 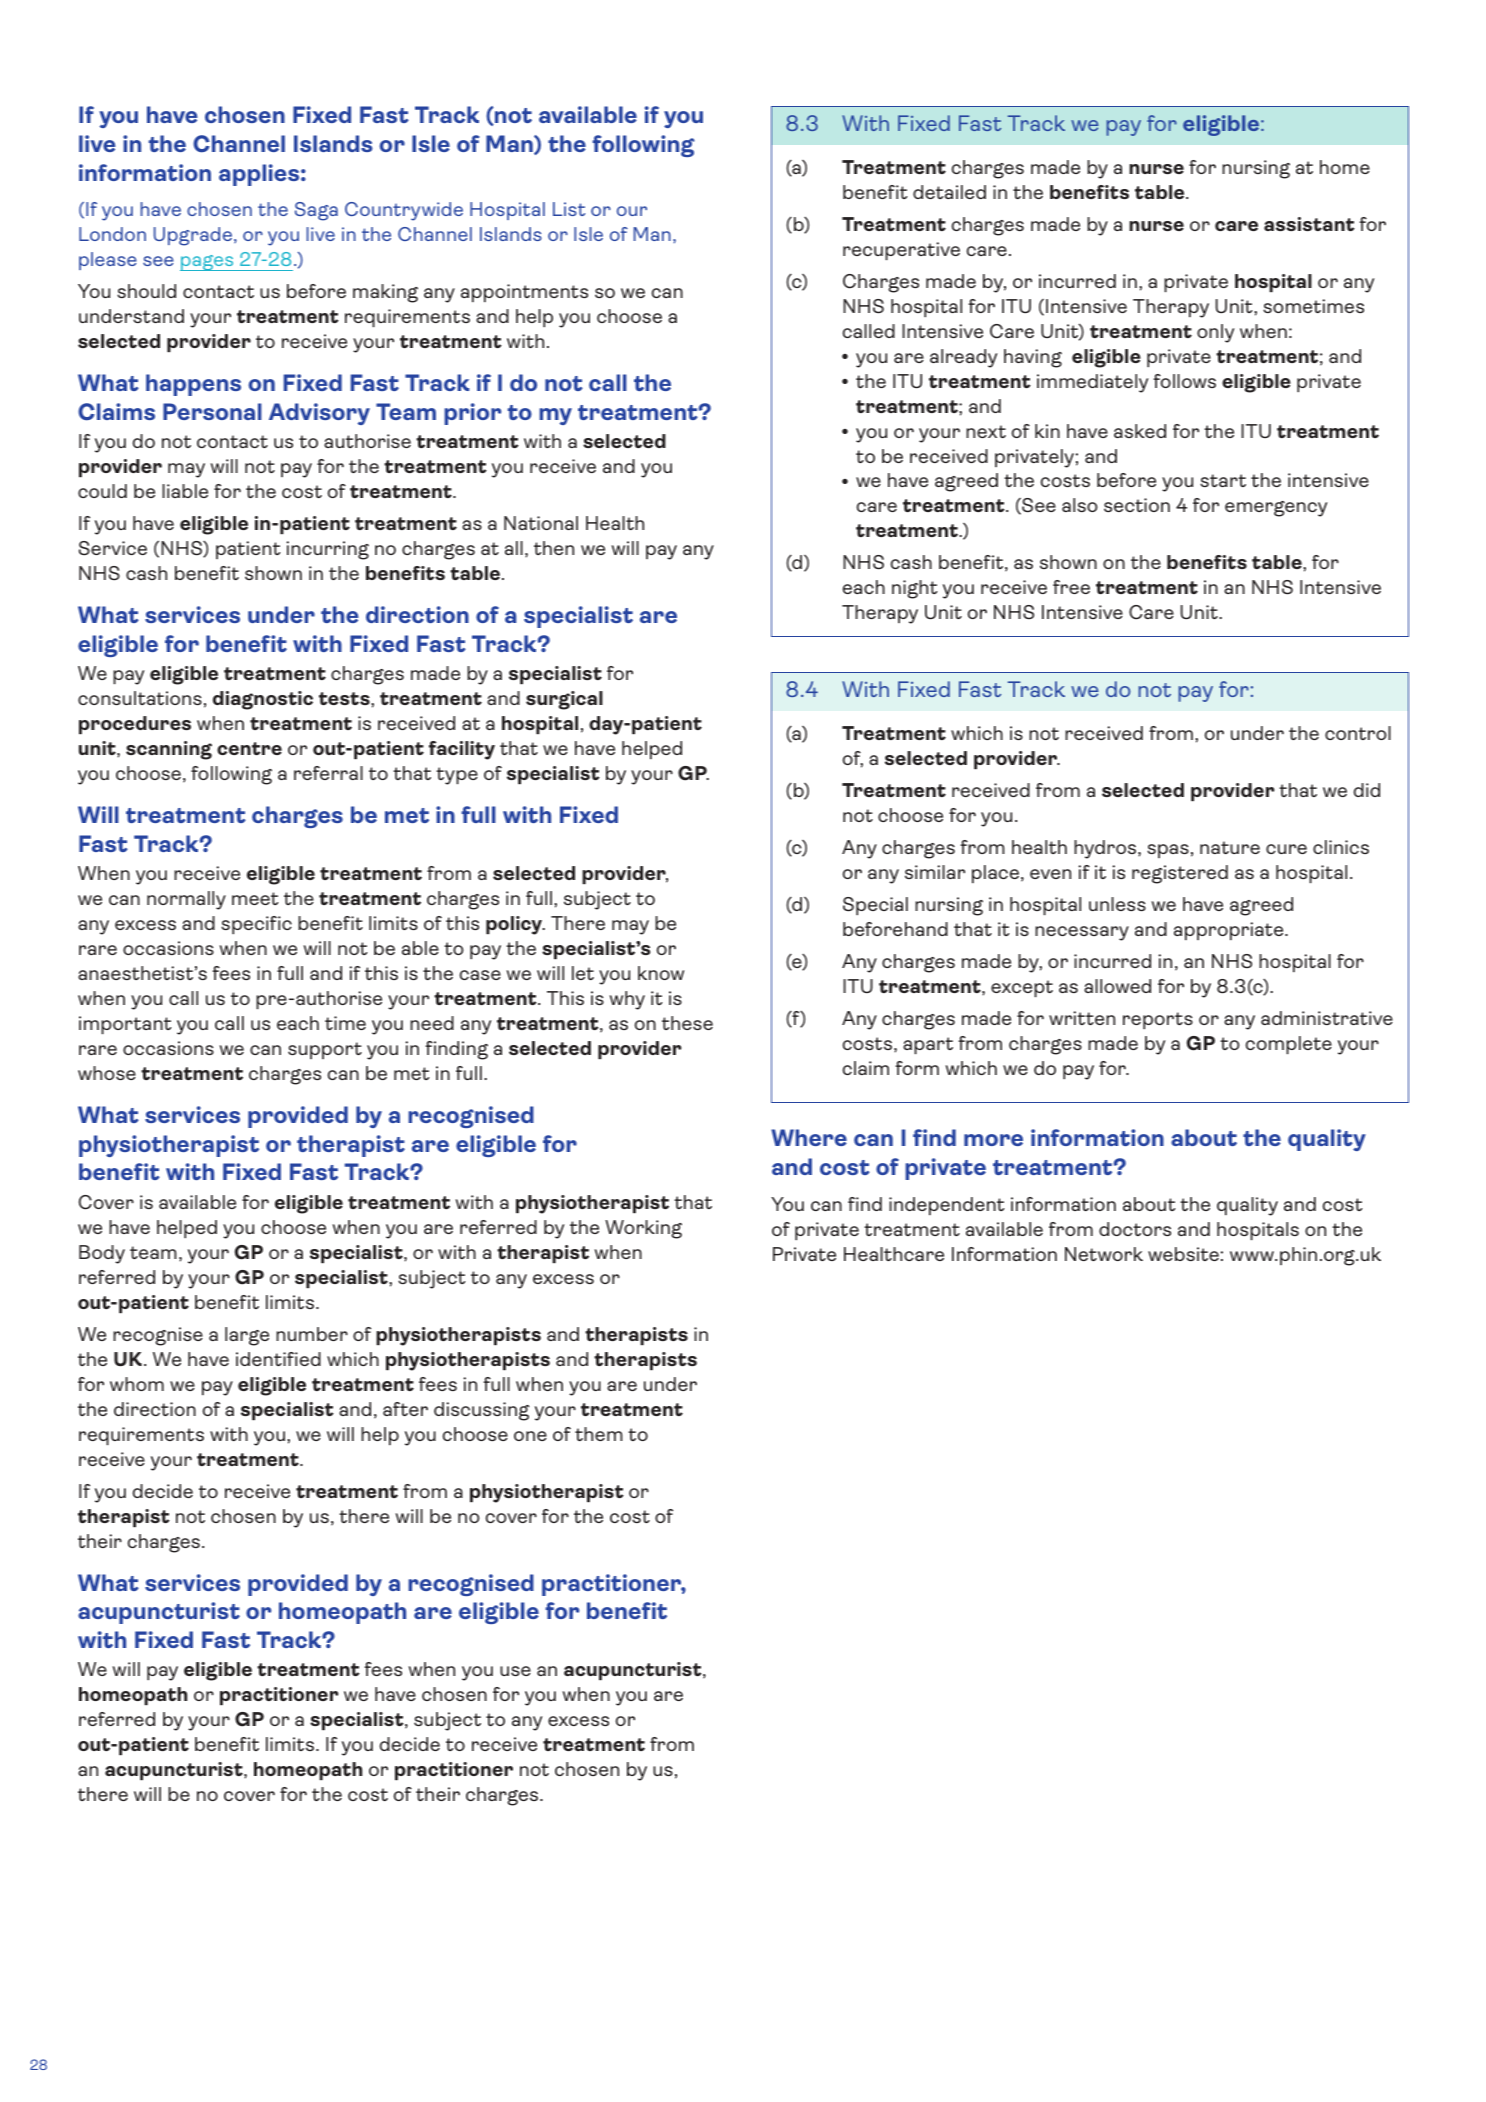 I want to click on surgical, so click(x=564, y=700).
